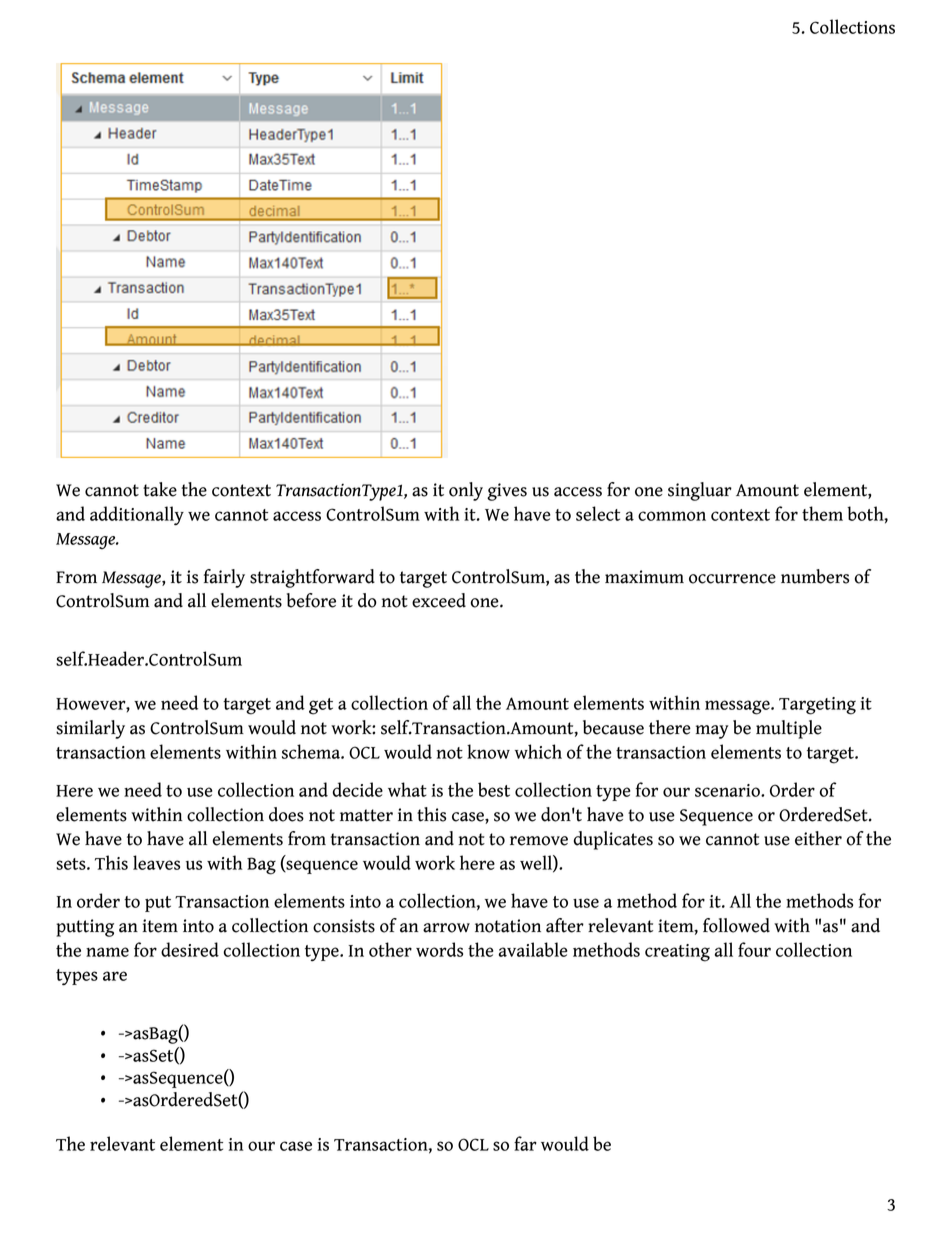 This image has width=952, height=1233. What do you see at coordinates (712, 732) in the image?
I see `may` at bounding box center [712, 732].
